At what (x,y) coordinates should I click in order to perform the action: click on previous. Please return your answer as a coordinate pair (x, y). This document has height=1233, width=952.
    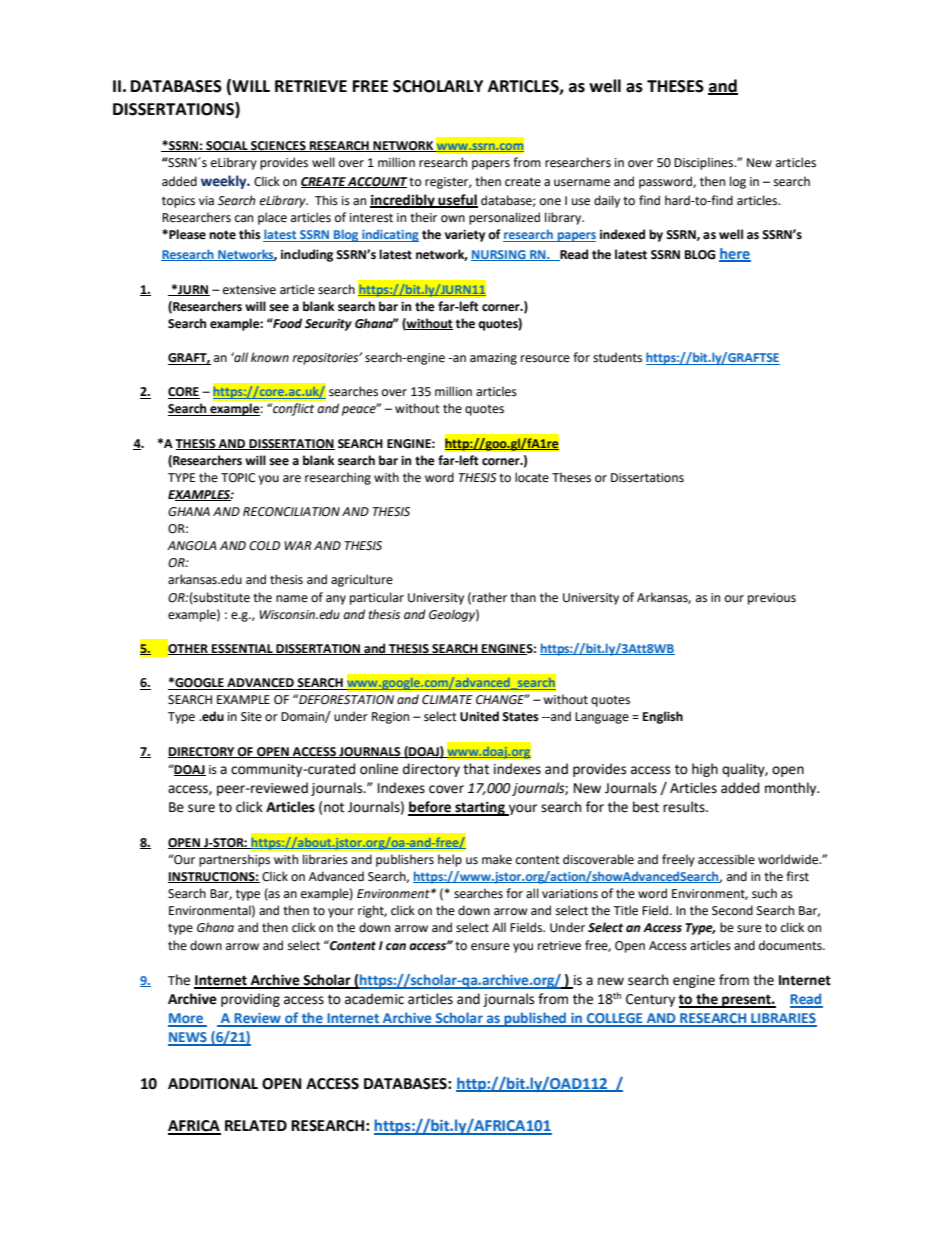
    Looking at the image, I should click on (772, 599).
